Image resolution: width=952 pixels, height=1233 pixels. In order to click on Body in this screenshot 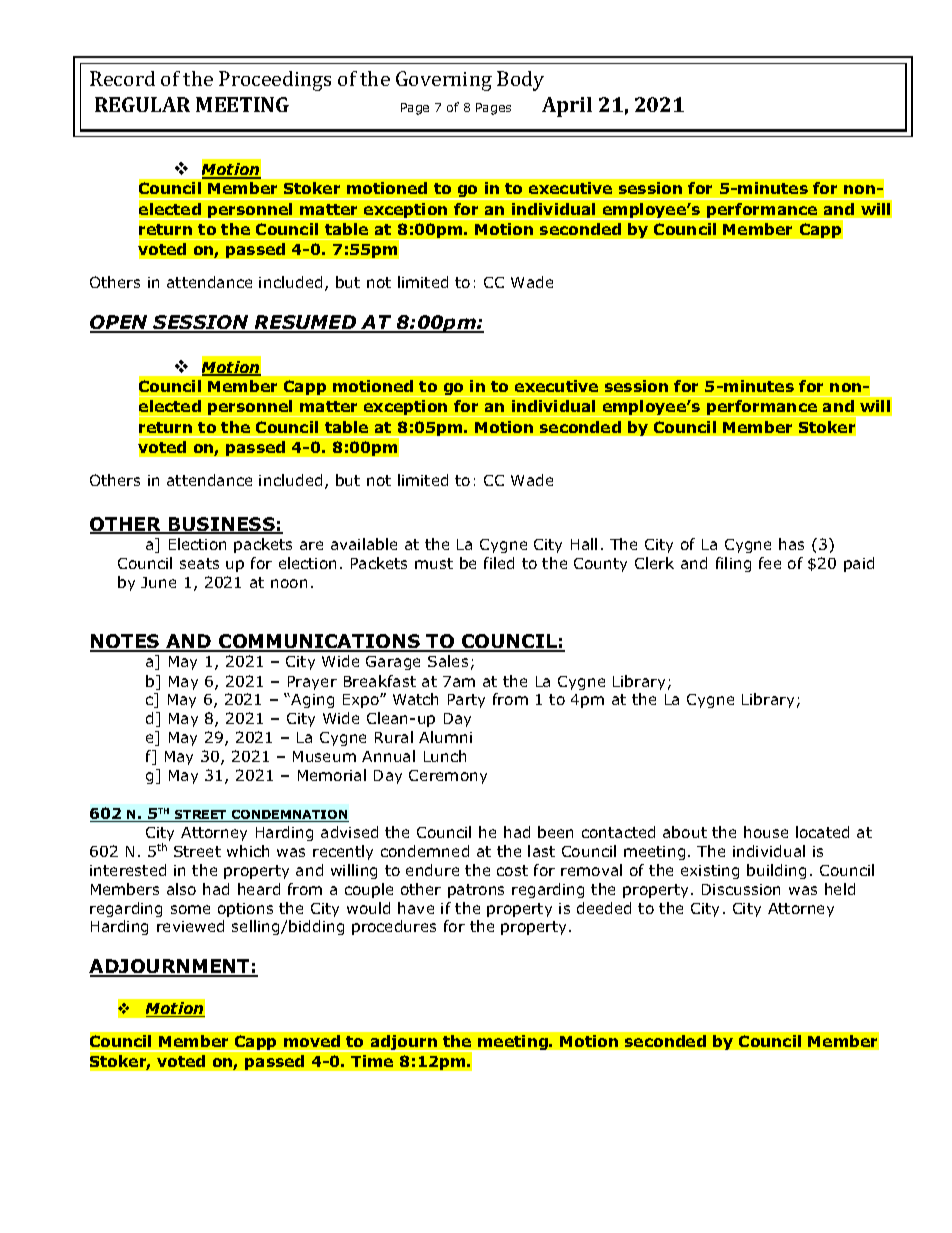, I will do `click(520, 81)`.
